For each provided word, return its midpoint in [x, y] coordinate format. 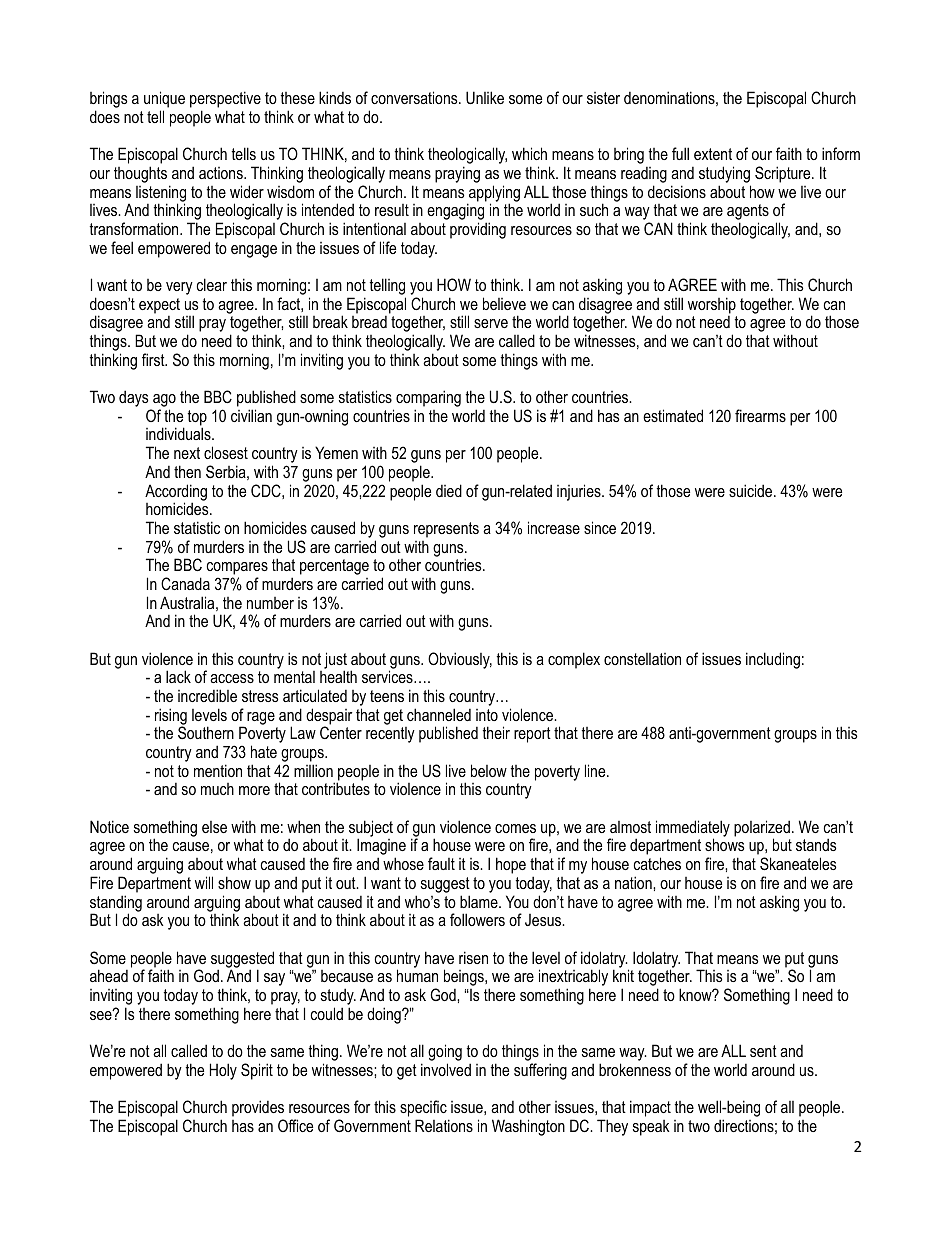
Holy [223, 1071]
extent [713, 154]
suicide [752, 490]
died [449, 490]
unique [164, 101]
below [489, 770]
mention [218, 770]
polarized [762, 829]
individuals [179, 433]
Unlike [485, 97]
